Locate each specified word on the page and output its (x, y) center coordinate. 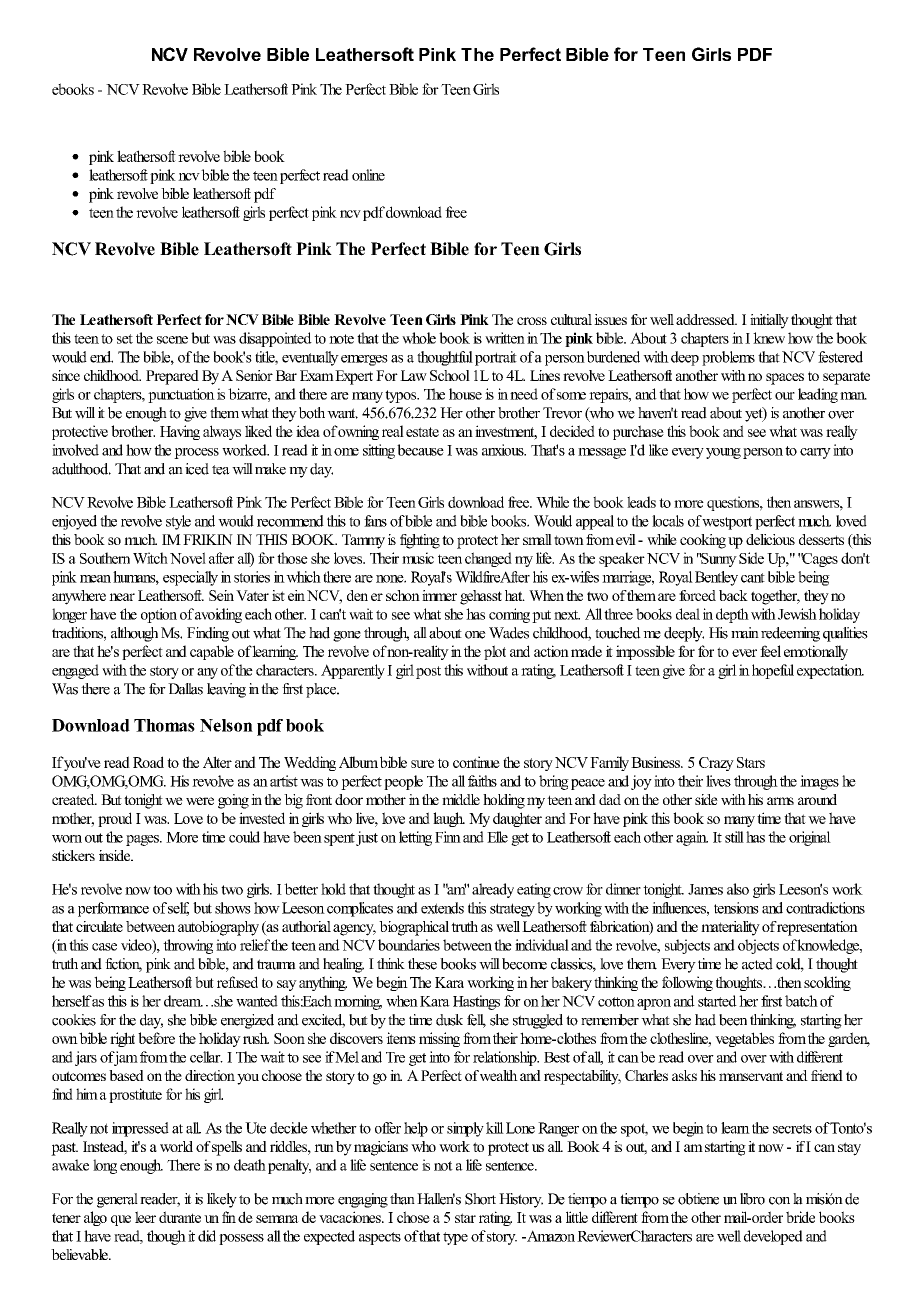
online (368, 175)
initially (769, 321)
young (723, 453)
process (196, 453)
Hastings (476, 1002)
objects (758, 946)
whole (419, 338)
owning (358, 432)
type (455, 1238)
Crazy (716, 764)
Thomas (164, 725)
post (428, 672)
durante (180, 1217)
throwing (188, 946)
